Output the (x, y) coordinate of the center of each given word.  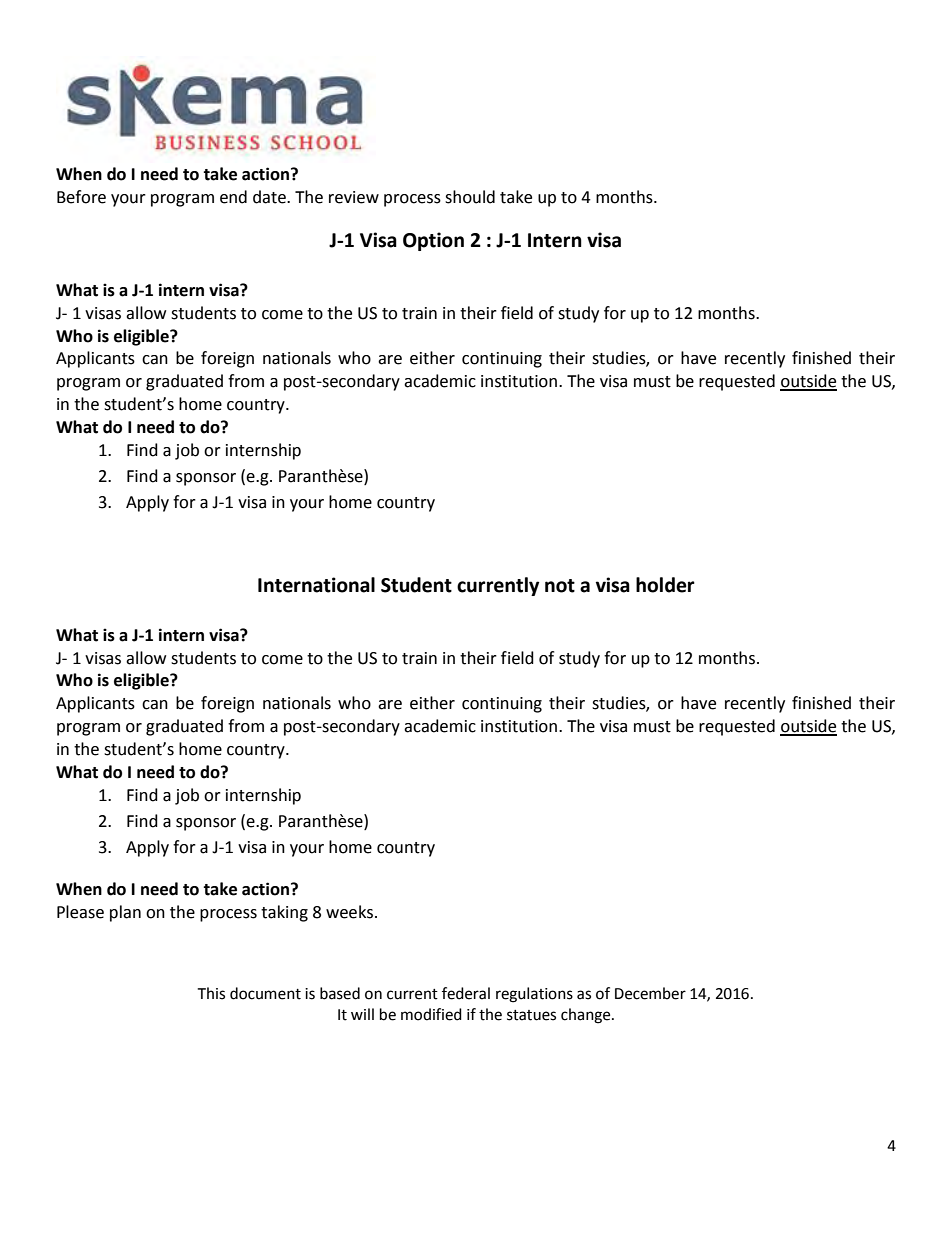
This (211, 993)
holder (665, 585)
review (354, 197)
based (340, 993)
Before (81, 197)
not (560, 586)
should (470, 197)
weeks (349, 912)
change (587, 1016)
